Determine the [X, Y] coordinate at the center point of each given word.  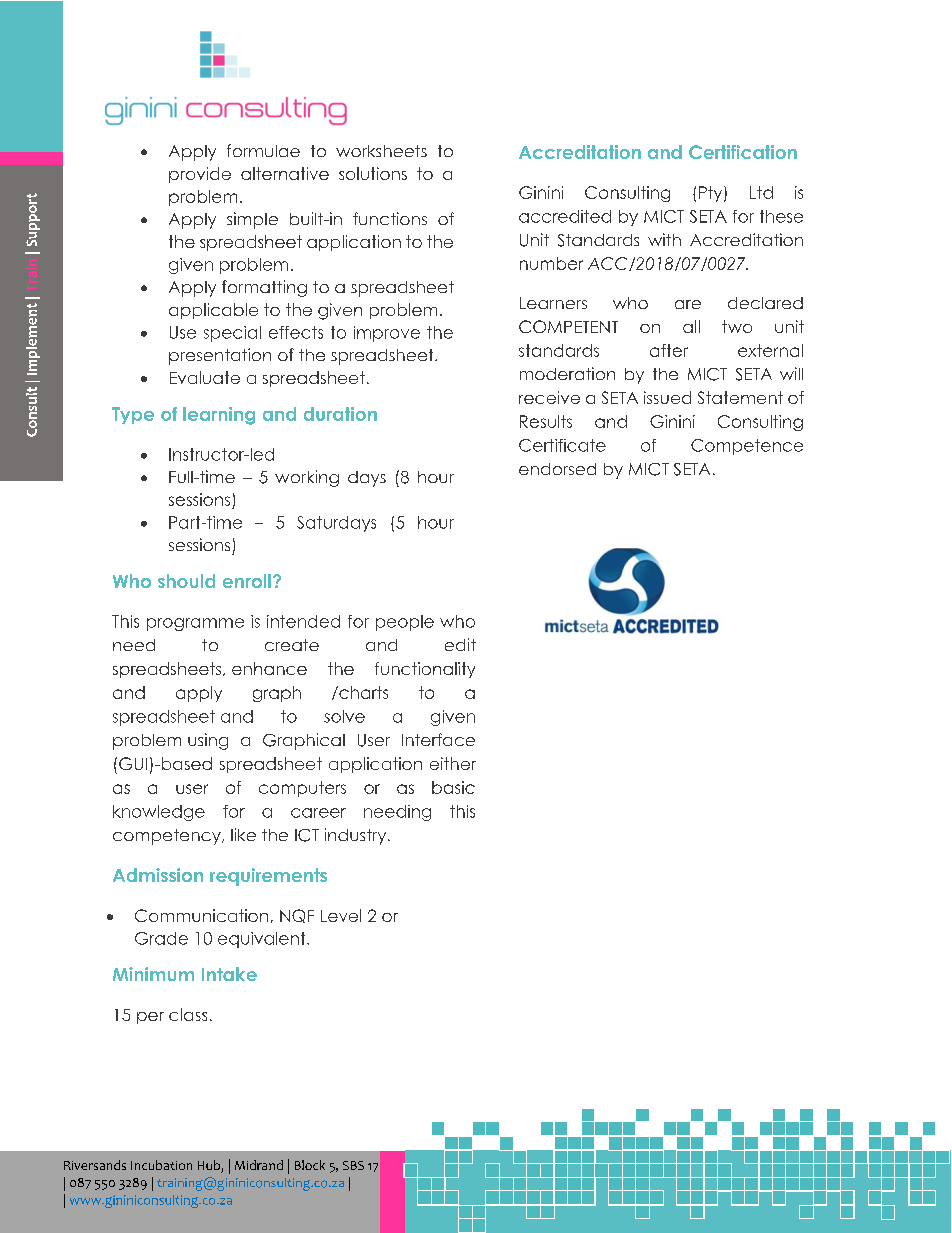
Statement [740, 397]
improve [387, 334]
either [453, 763]
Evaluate [205, 377]
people [405, 623]
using [208, 741]
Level [341, 915]
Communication [201, 915]
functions [390, 218]
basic [453, 787]
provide [200, 175]
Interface [438, 739]
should [186, 581]
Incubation [161, 1165]
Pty [712, 194]
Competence [747, 447]
